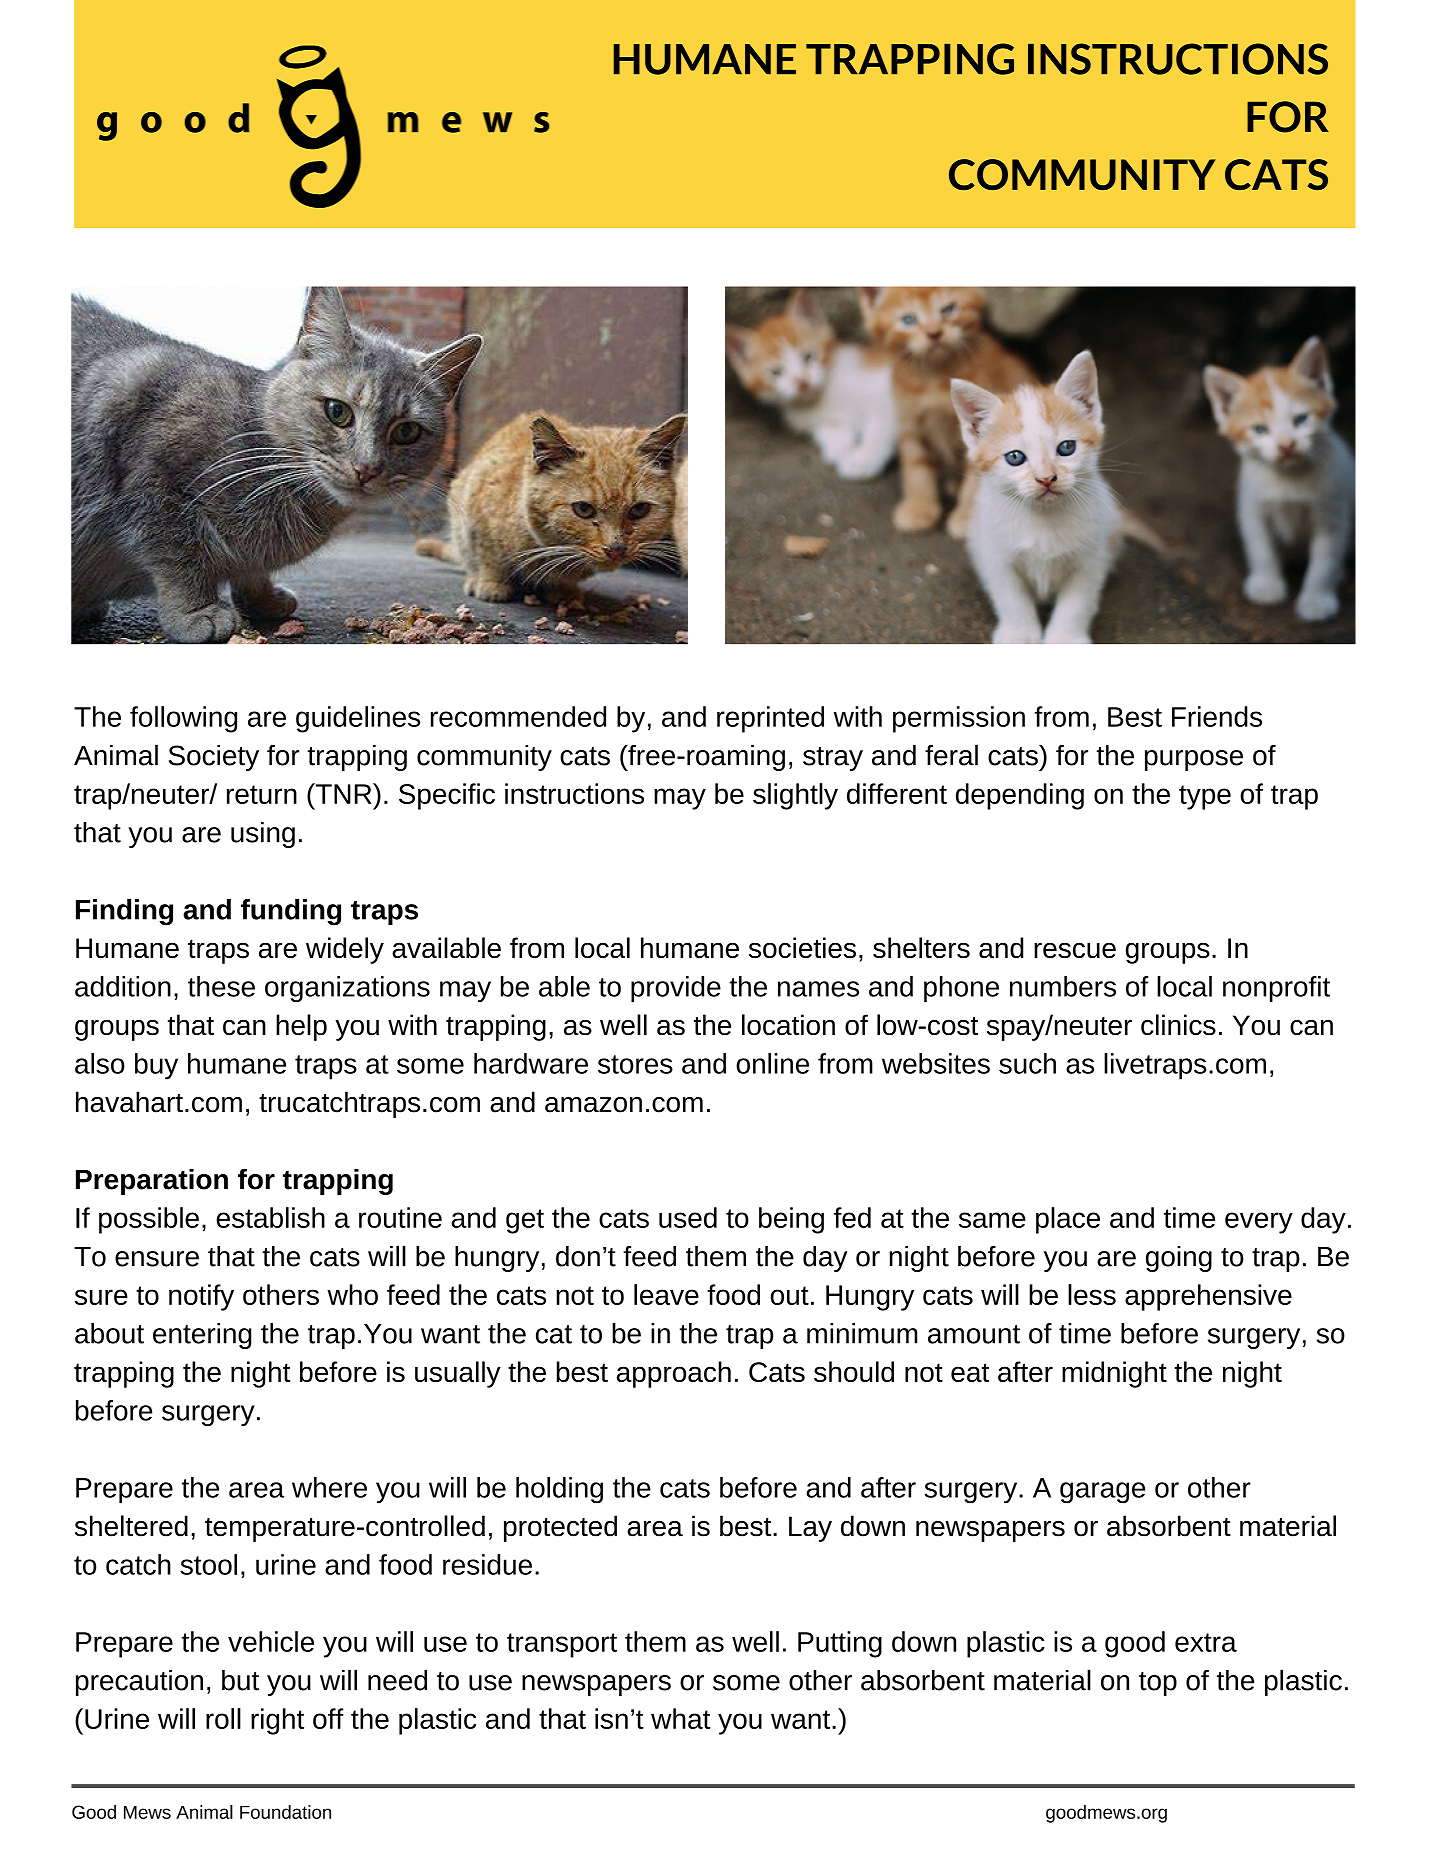  I want to click on Society, so click(214, 758).
